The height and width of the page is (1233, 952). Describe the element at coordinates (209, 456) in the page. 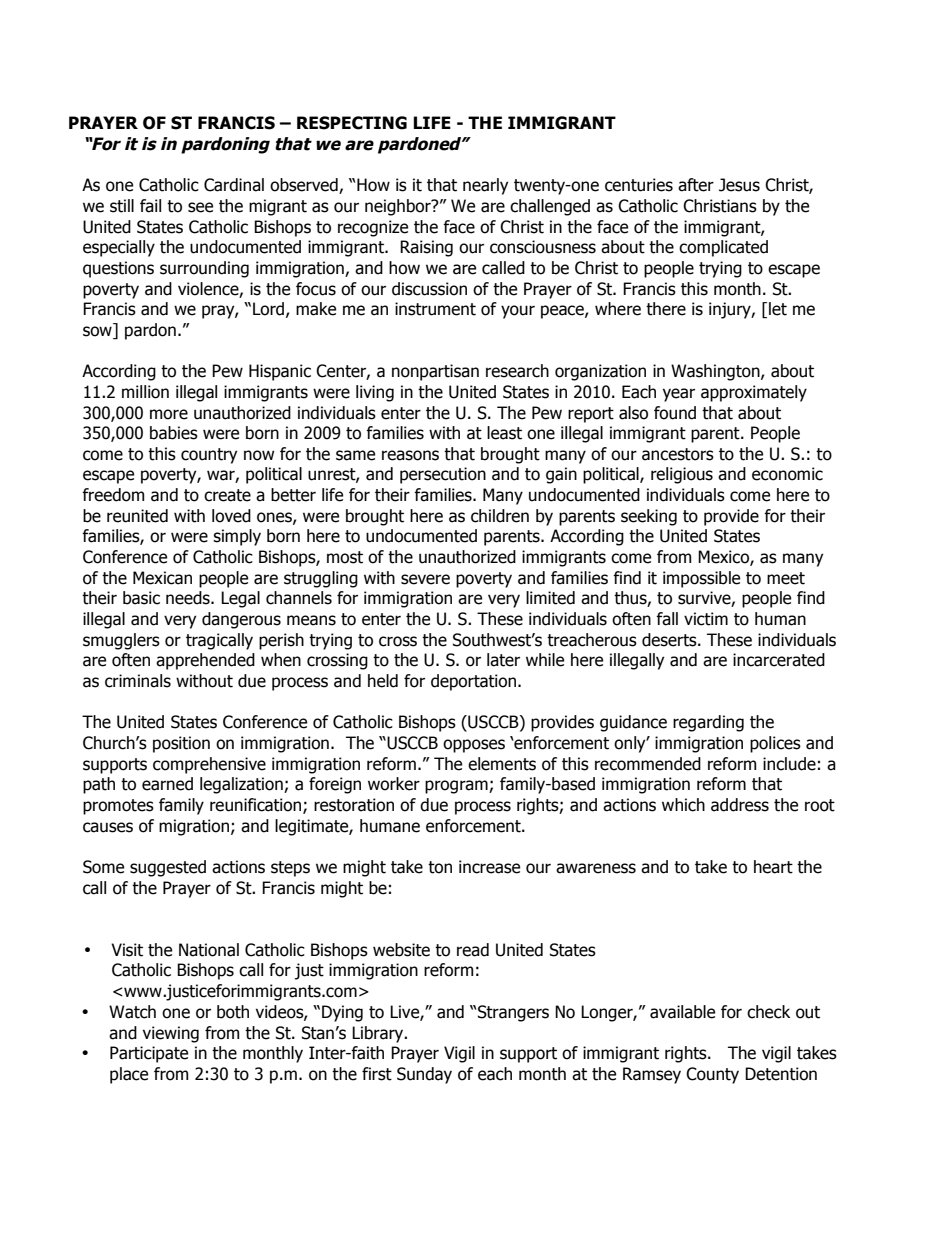

I see `country` at that location.
